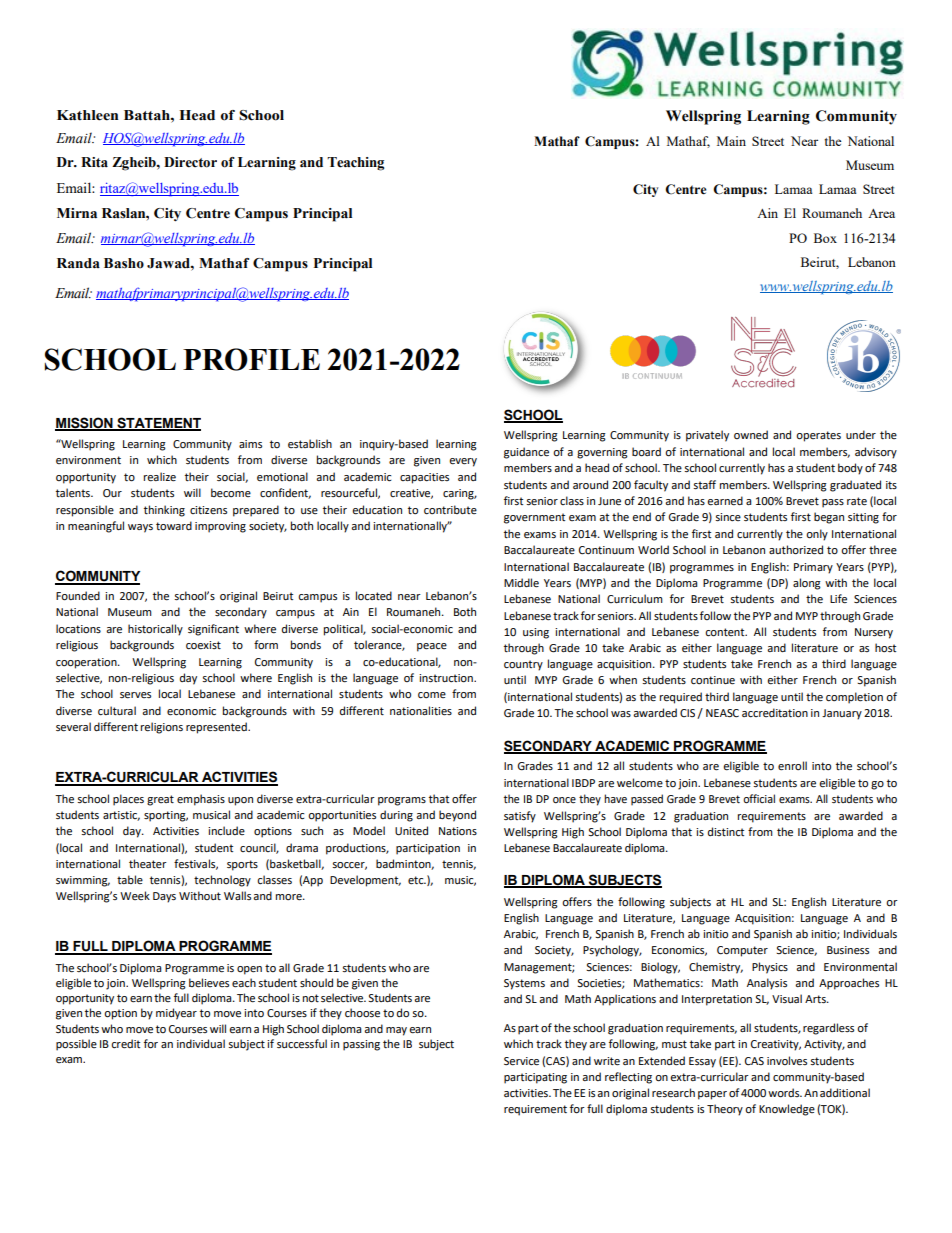 Image resolution: width=952 pixels, height=1233 pixels. What do you see at coordinates (526, 453) in the screenshot?
I see `guidance` at bounding box center [526, 453].
